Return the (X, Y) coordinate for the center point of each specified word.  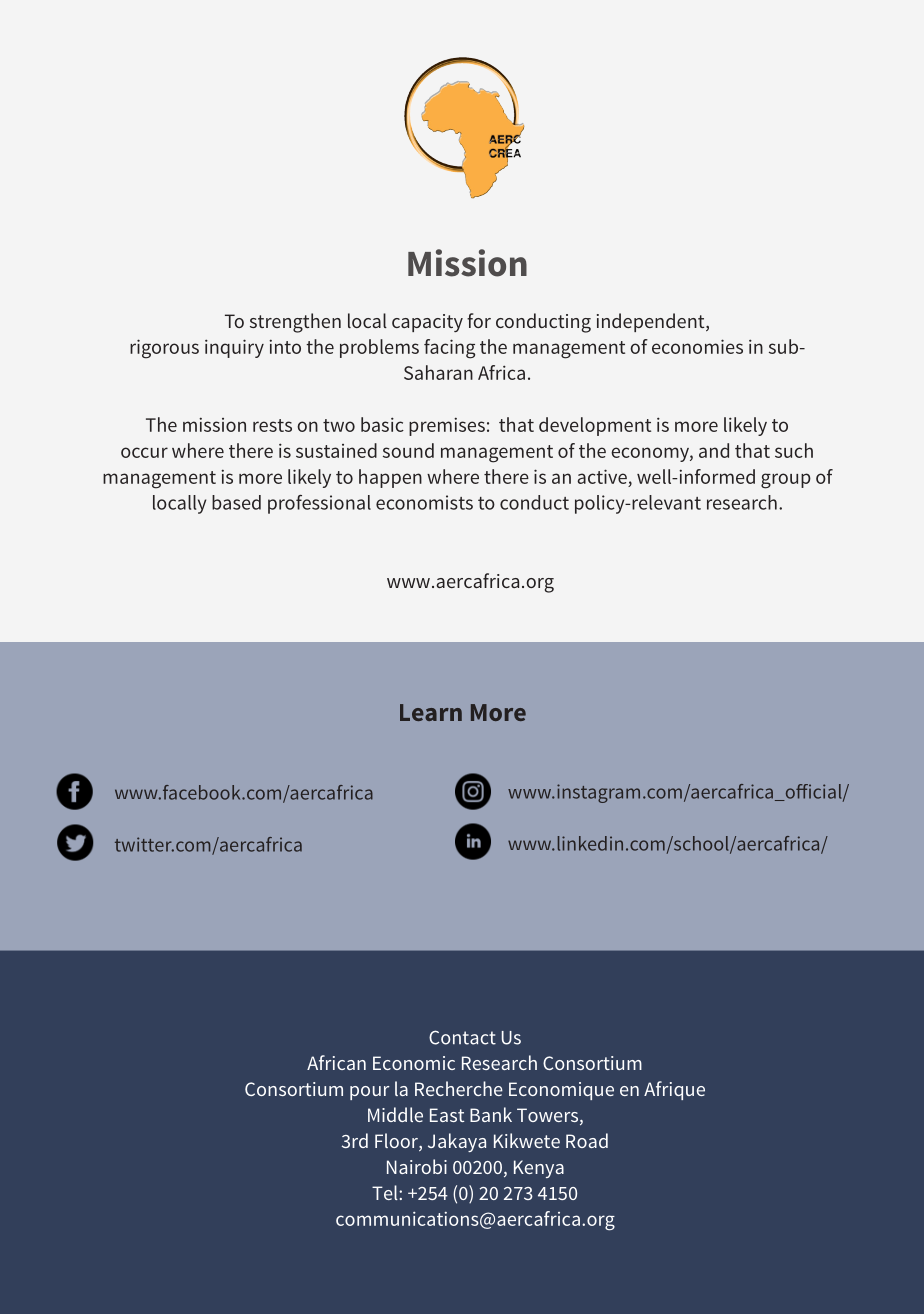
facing (449, 349)
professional (319, 504)
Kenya (539, 1169)
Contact (462, 1037)
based (236, 502)
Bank (491, 1114)
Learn (431, 712)
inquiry (234, 348)
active (602, 476)
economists (424, 502)
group (786, 481)
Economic (414, 1063)
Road (587, 1140)
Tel (386, 1192)
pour (370, 1093)
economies (697, 346)
